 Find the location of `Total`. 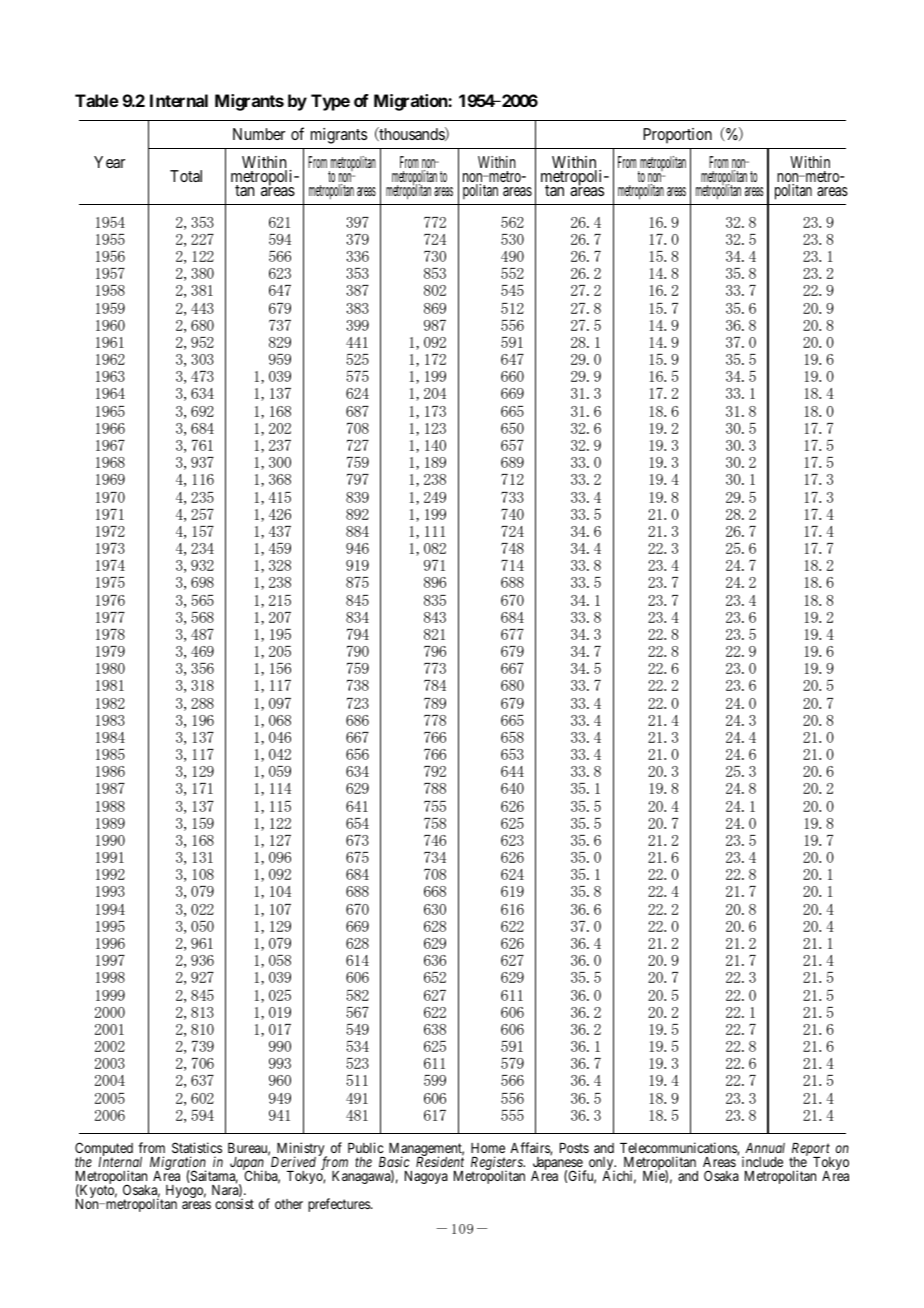

Total is located at coordinates (186, 176).
